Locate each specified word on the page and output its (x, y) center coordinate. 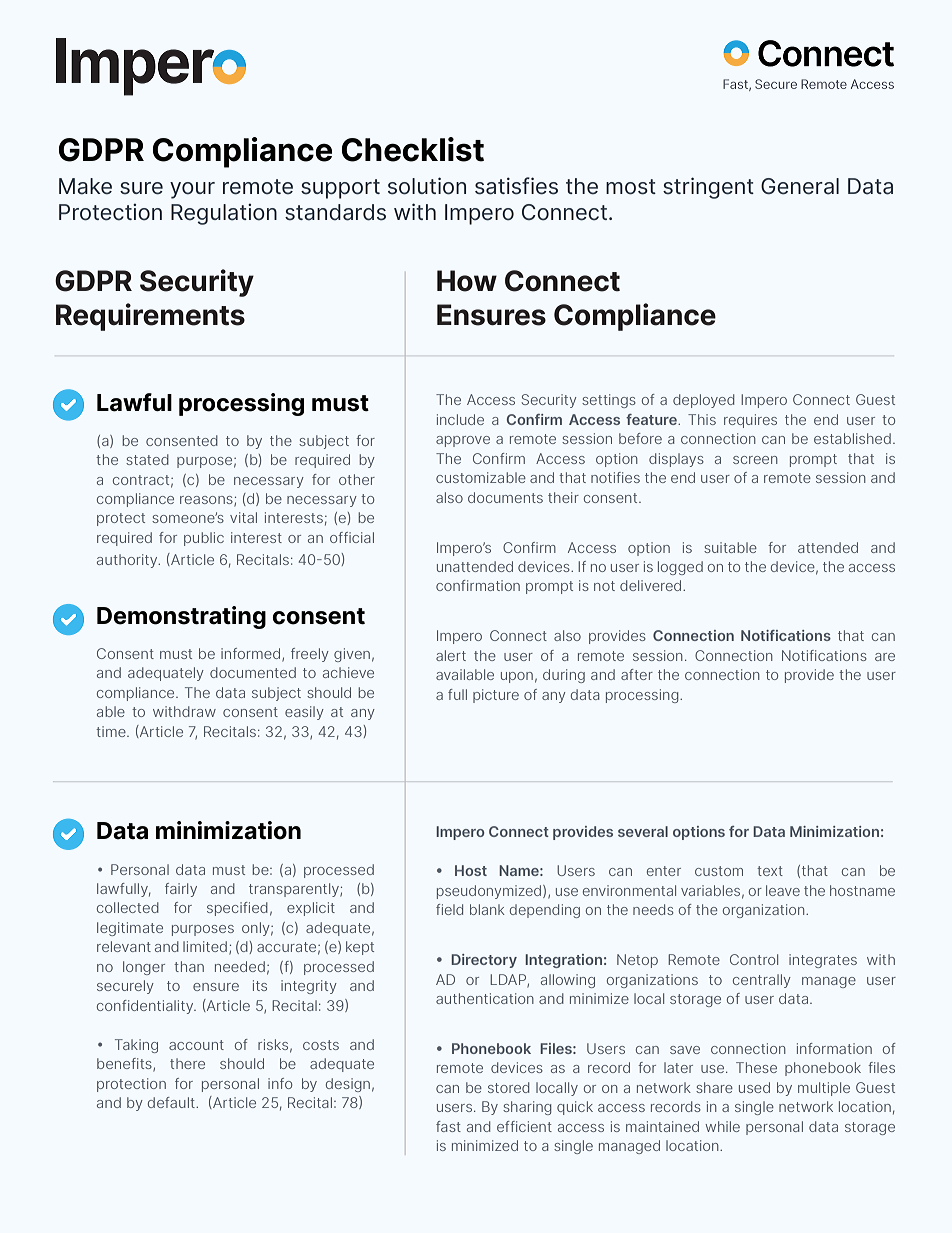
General (800, 186)
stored (508, 1087)
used (754, 1087)
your (192, 190)
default (172, 1102)
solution (427, 186)
